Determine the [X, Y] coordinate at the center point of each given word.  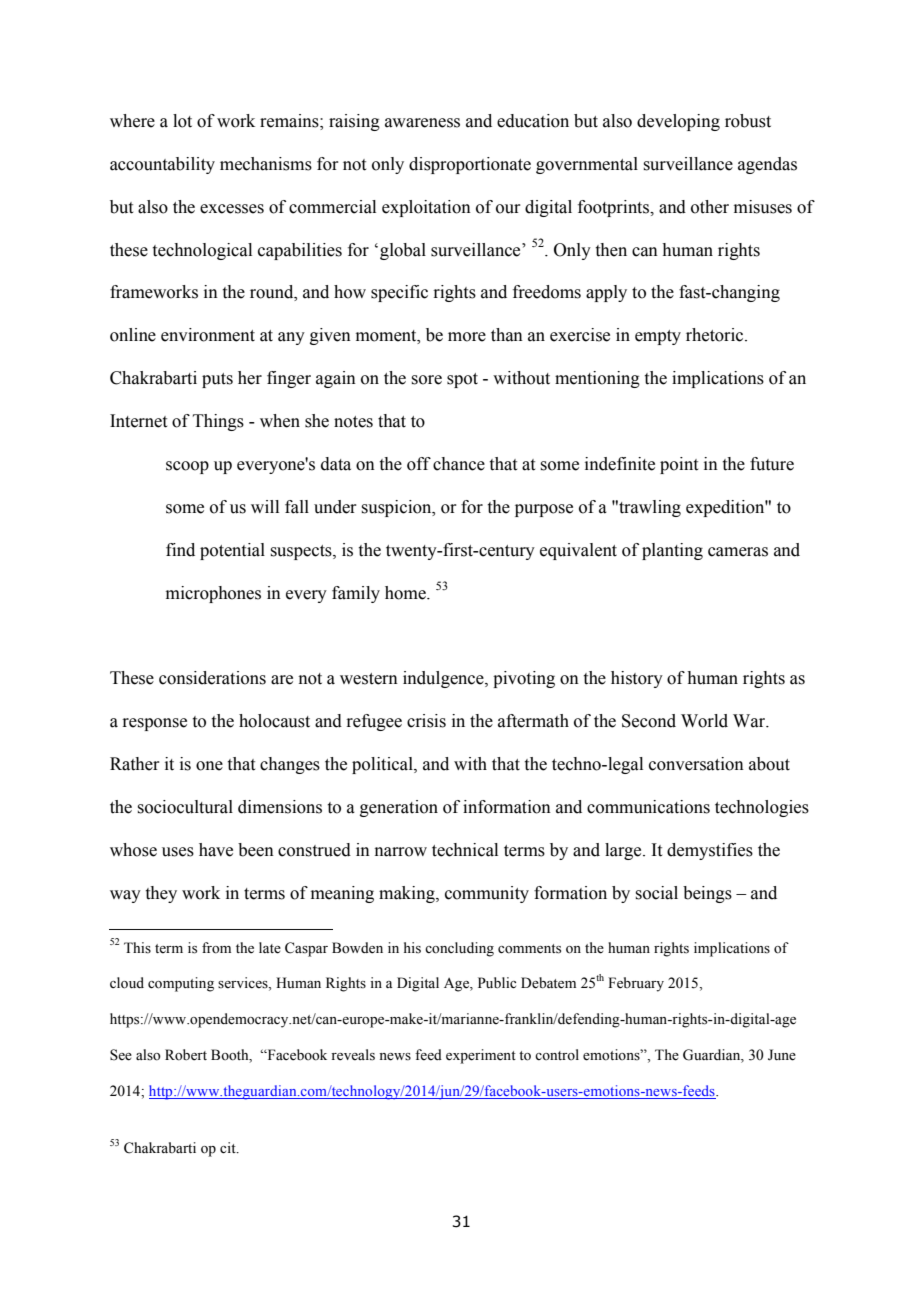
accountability [162, 165]
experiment [481, 1056]
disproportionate [470, 165]
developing [678, 122]
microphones [213, 594]
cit [229, 1147]
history [637, 679]
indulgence [444, 679]
